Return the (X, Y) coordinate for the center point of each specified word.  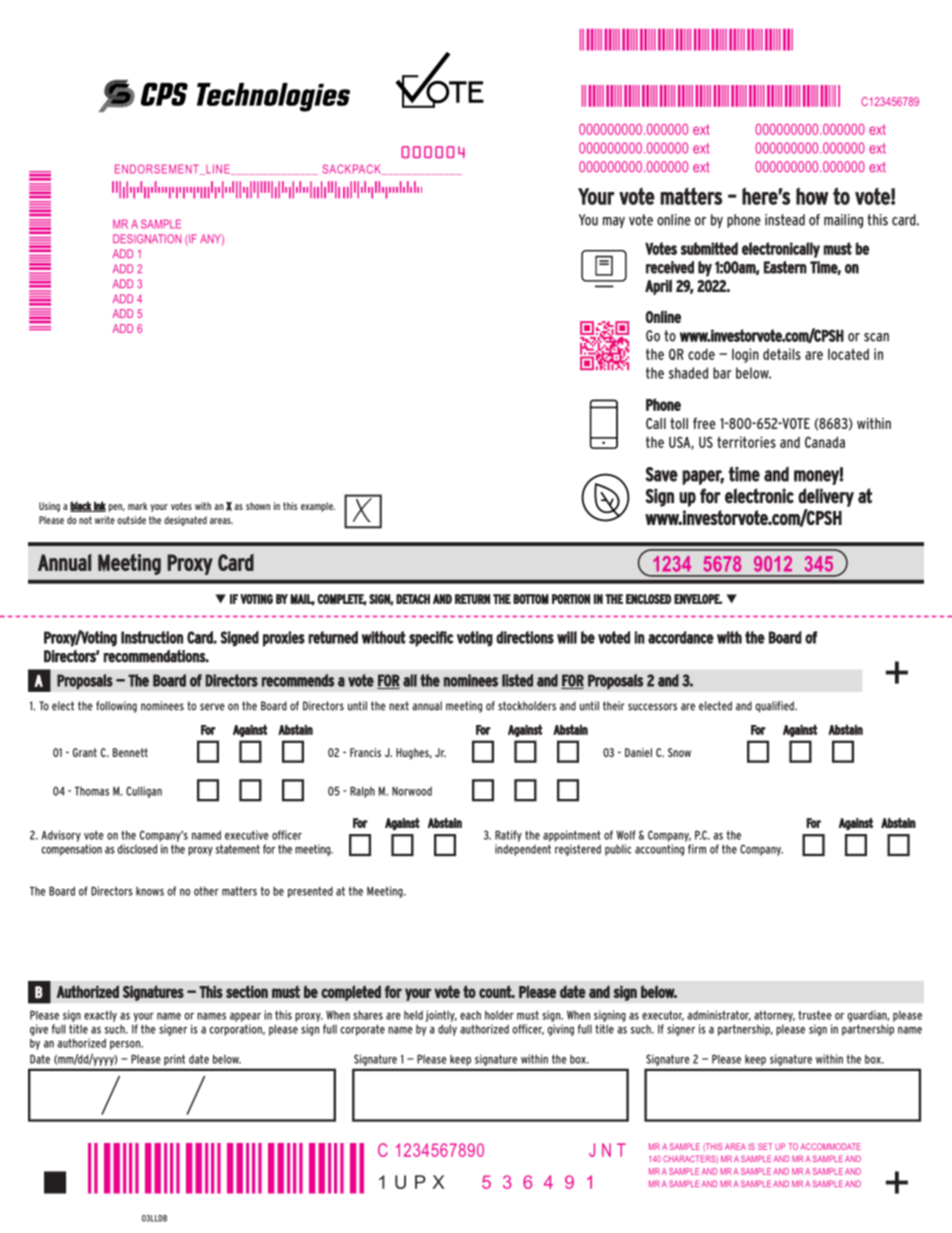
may (614, 222)
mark (137, 506)
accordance (681, 637)
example (318, 507)
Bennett (130, 752)
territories (746, 442)
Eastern (785, 267)
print (174, 1060)
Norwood (412, 791)
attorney (774, 1016)
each (470, 1015)
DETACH (413, 599)
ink (99, 506)
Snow (679, 752)
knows (150, 891)
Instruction (152, 637)
